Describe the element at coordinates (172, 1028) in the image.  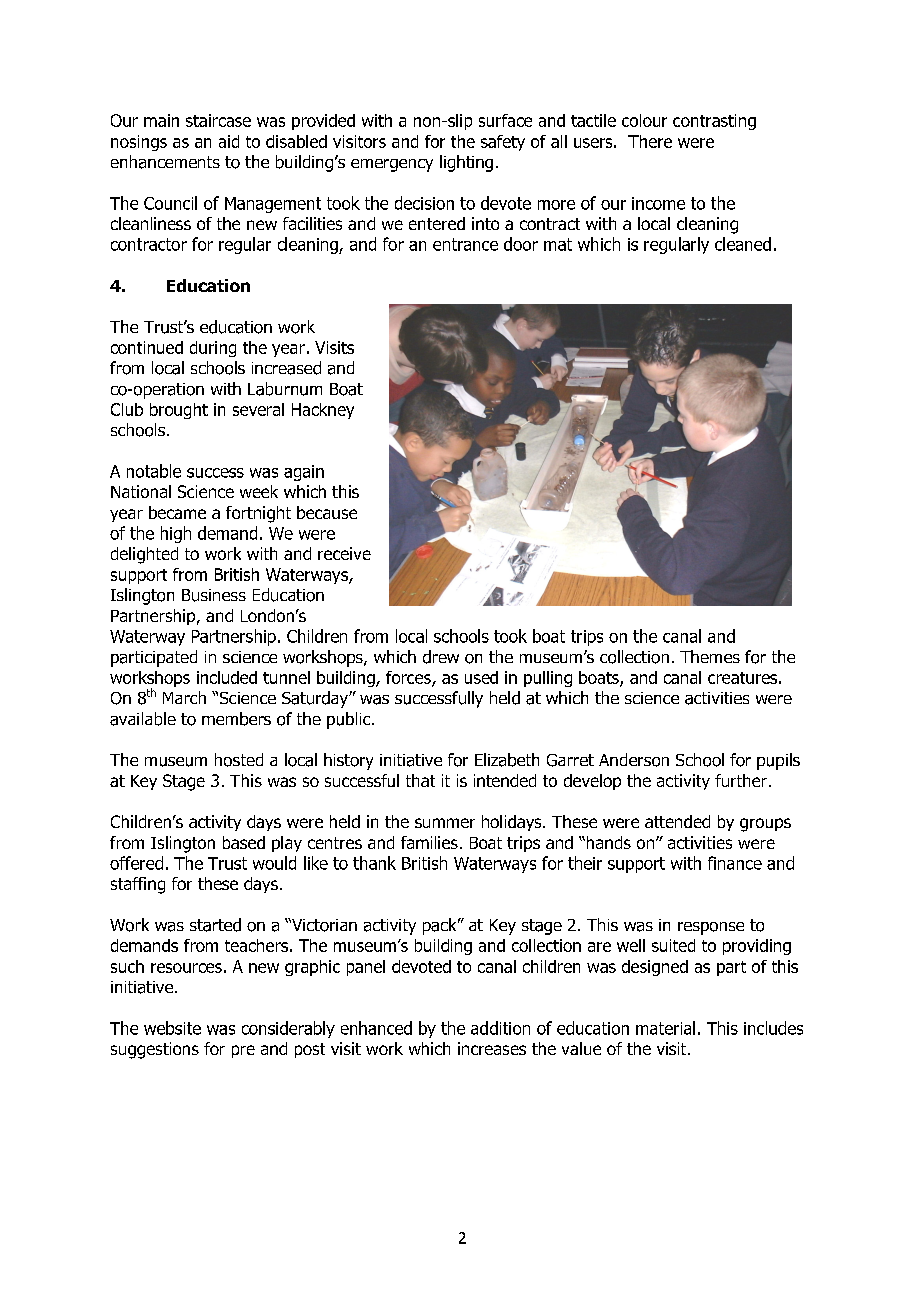
I see `website` at that location.
